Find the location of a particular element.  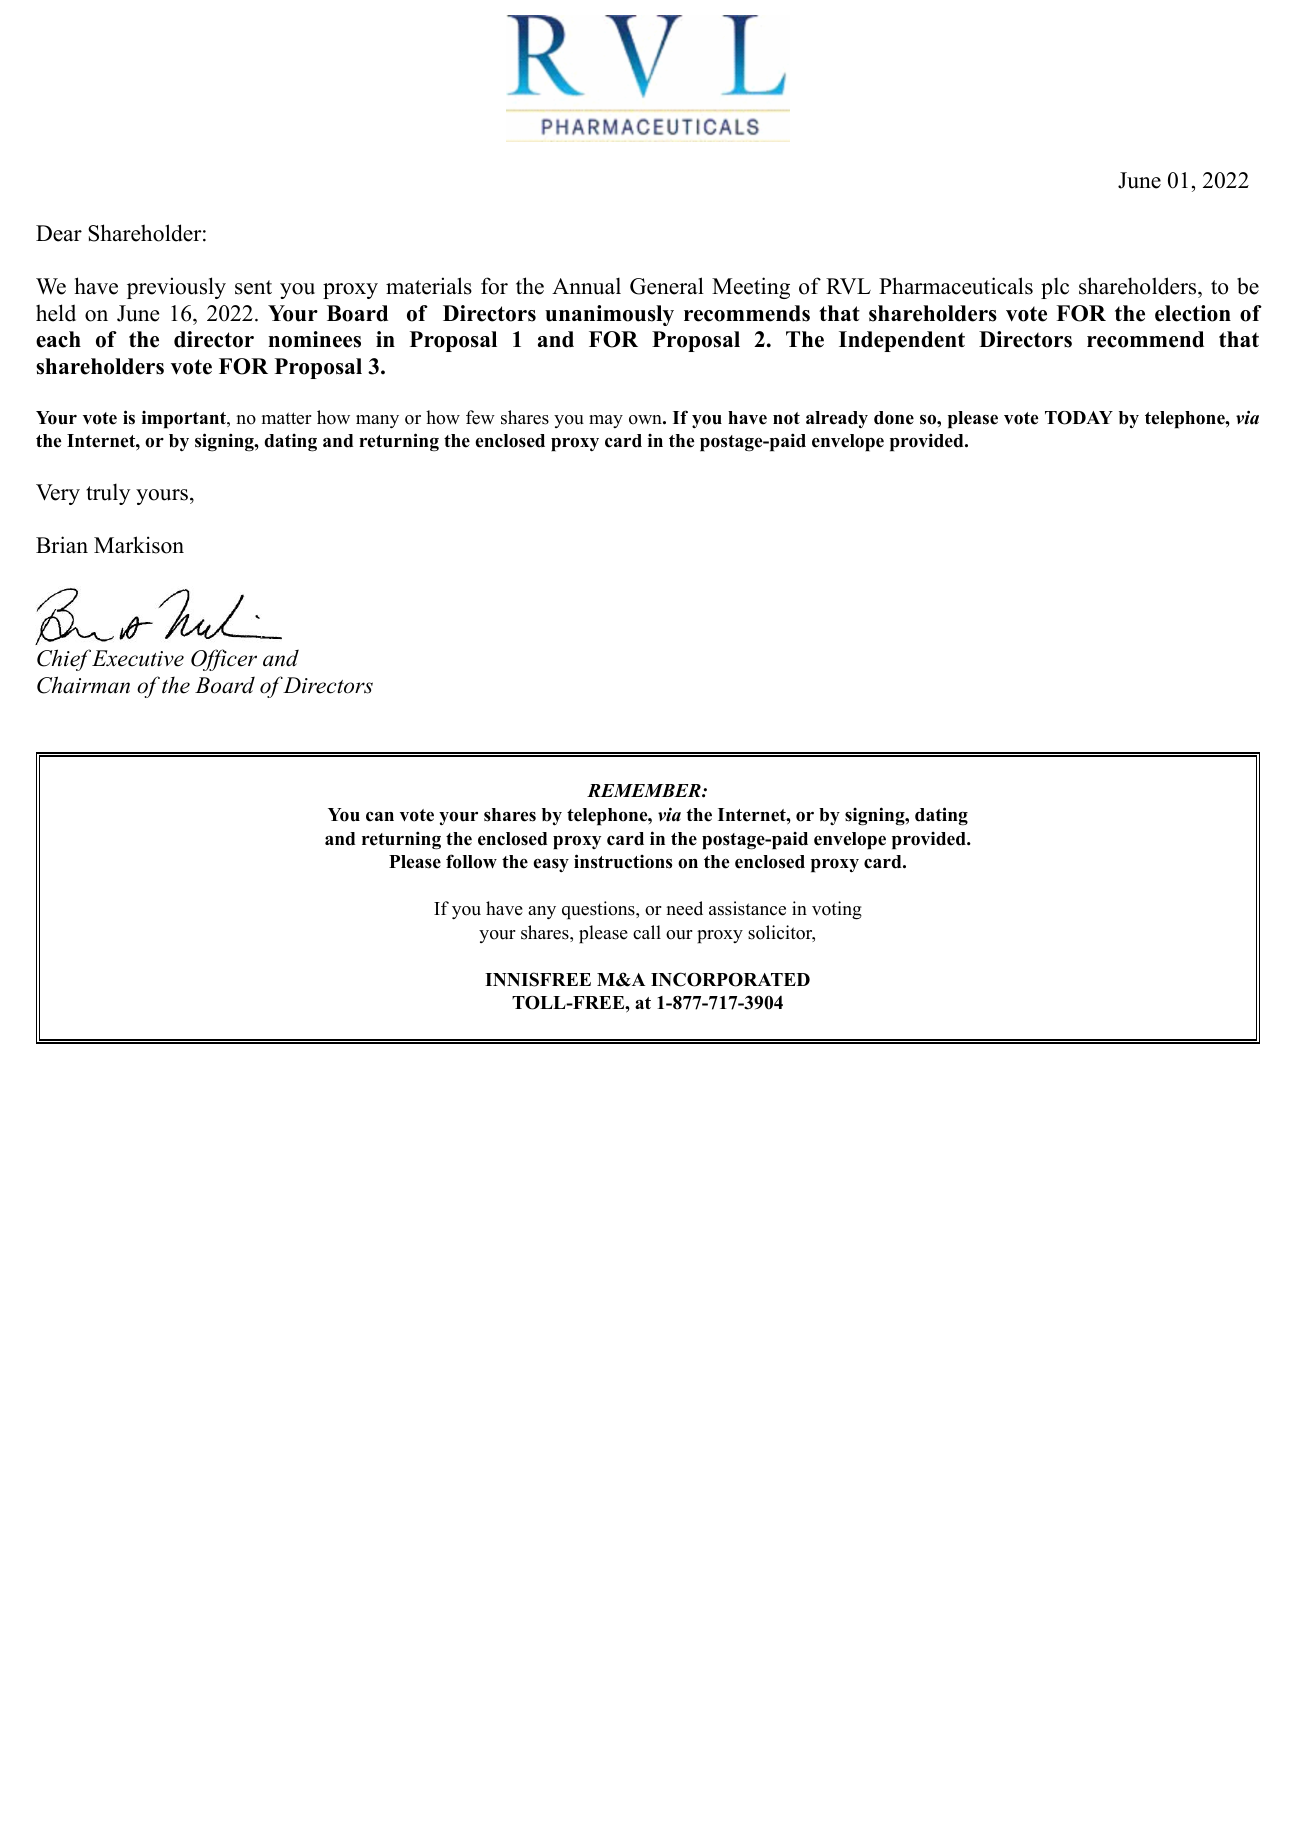

call is located at coordinates (647, 932).
